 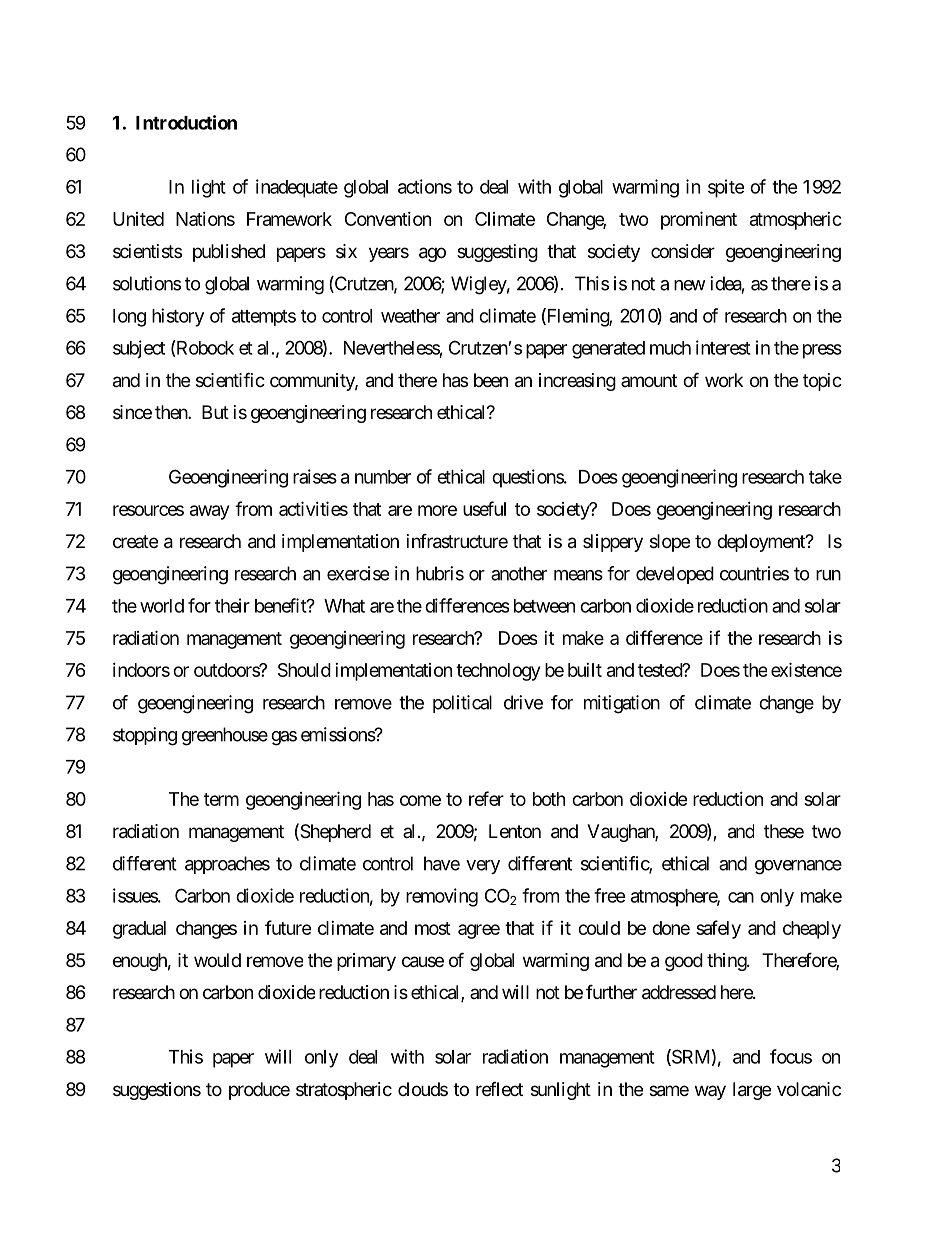 What do you see at coordinates (499, 1089) in the screenshot?
I see `reflect` at bounding box center [499, 1089].
